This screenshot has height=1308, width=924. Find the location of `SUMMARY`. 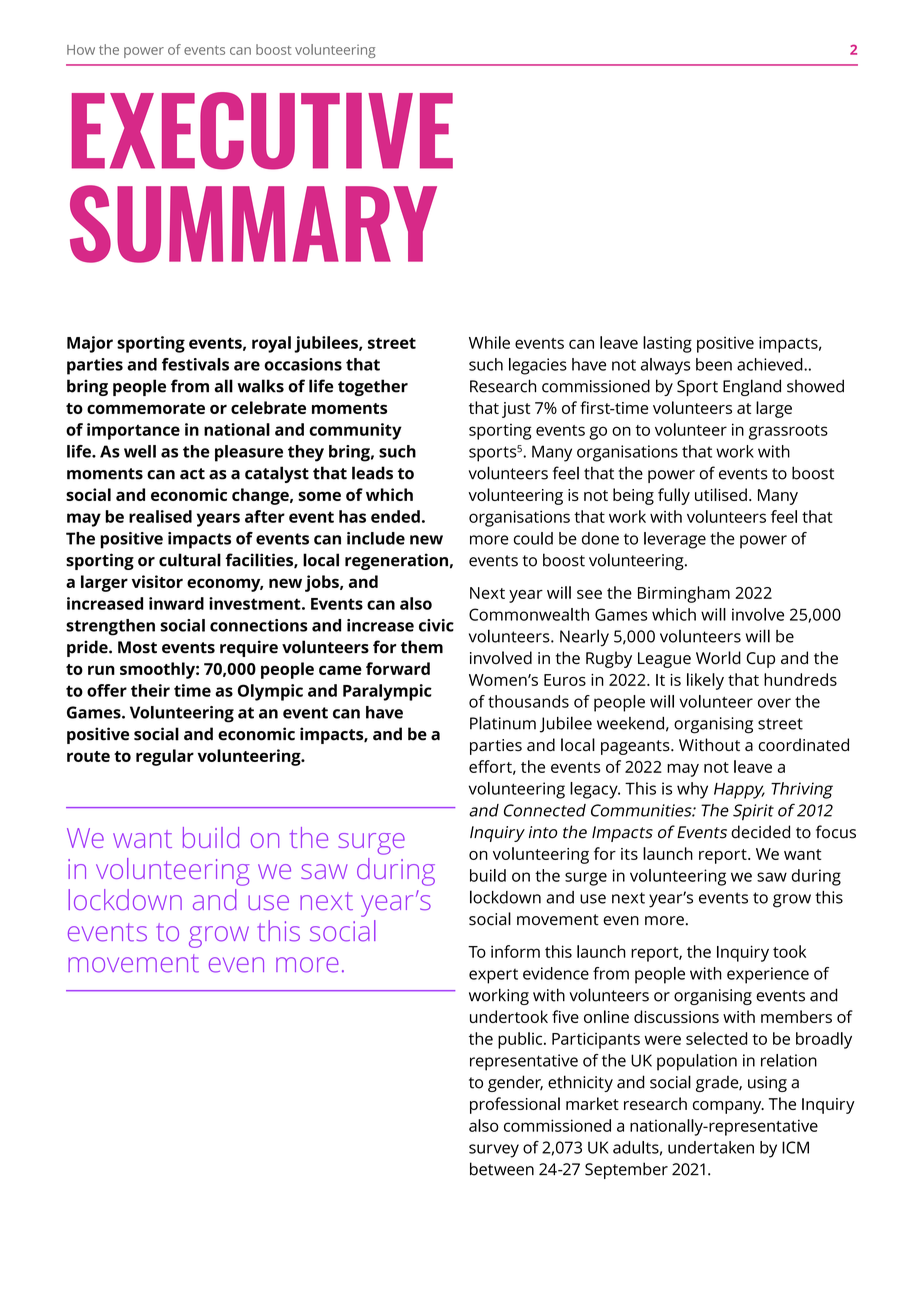

SUMMARY is located at coordinates (253, 224).
